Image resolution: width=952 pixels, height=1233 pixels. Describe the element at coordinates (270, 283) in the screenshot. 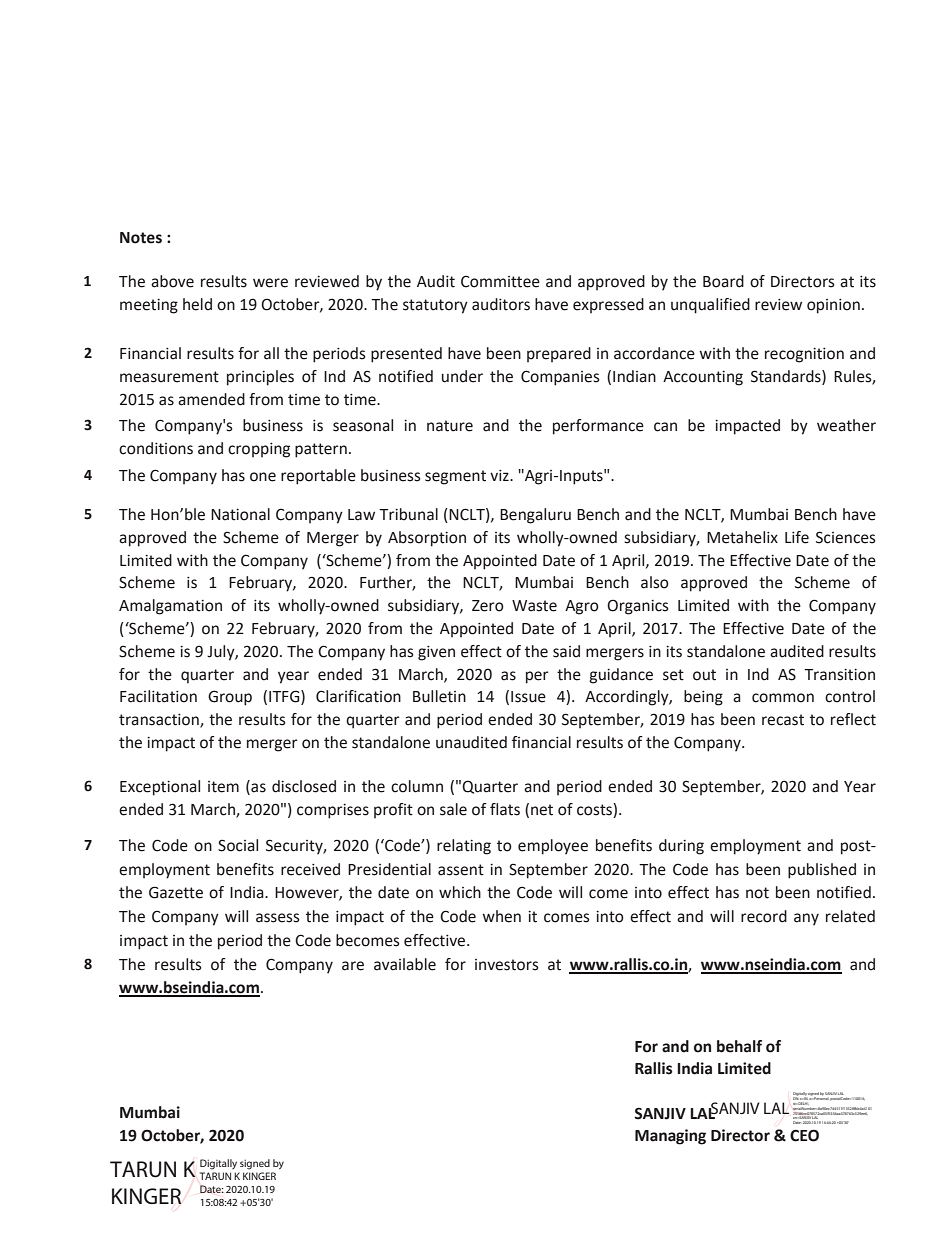

I see `were` at that location.
